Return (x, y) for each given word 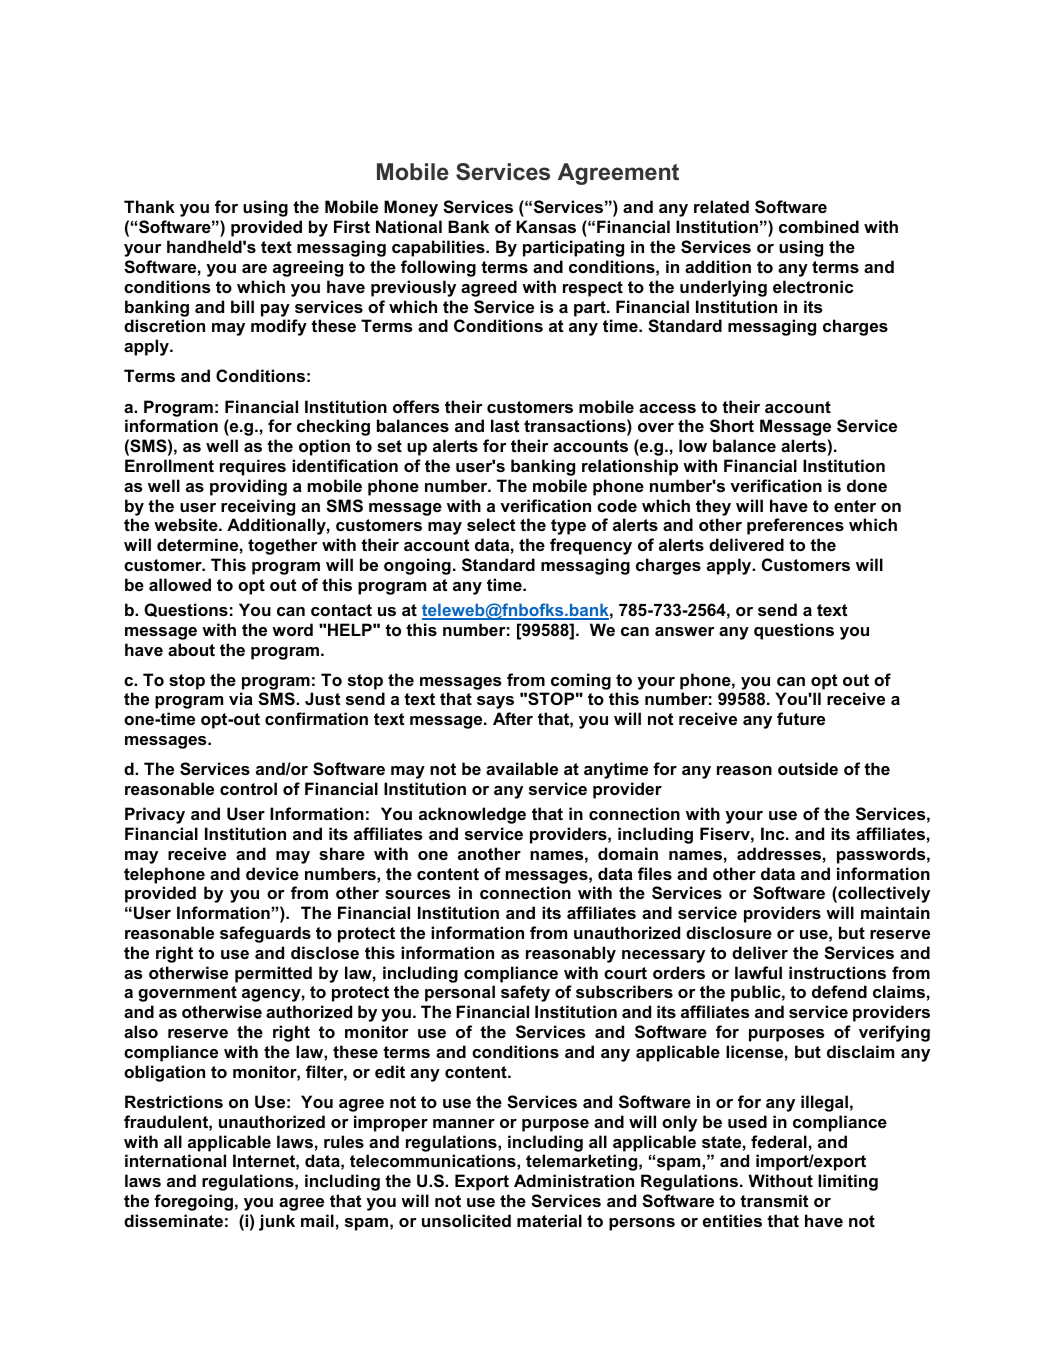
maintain (895, 912)
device (272, 873)
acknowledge (472, 815)
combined (819, 226)
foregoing (193, 1202)
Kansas (546, 226)
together (283, 546)
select (491, 524)
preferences (795, 526)
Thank (149, 206)
